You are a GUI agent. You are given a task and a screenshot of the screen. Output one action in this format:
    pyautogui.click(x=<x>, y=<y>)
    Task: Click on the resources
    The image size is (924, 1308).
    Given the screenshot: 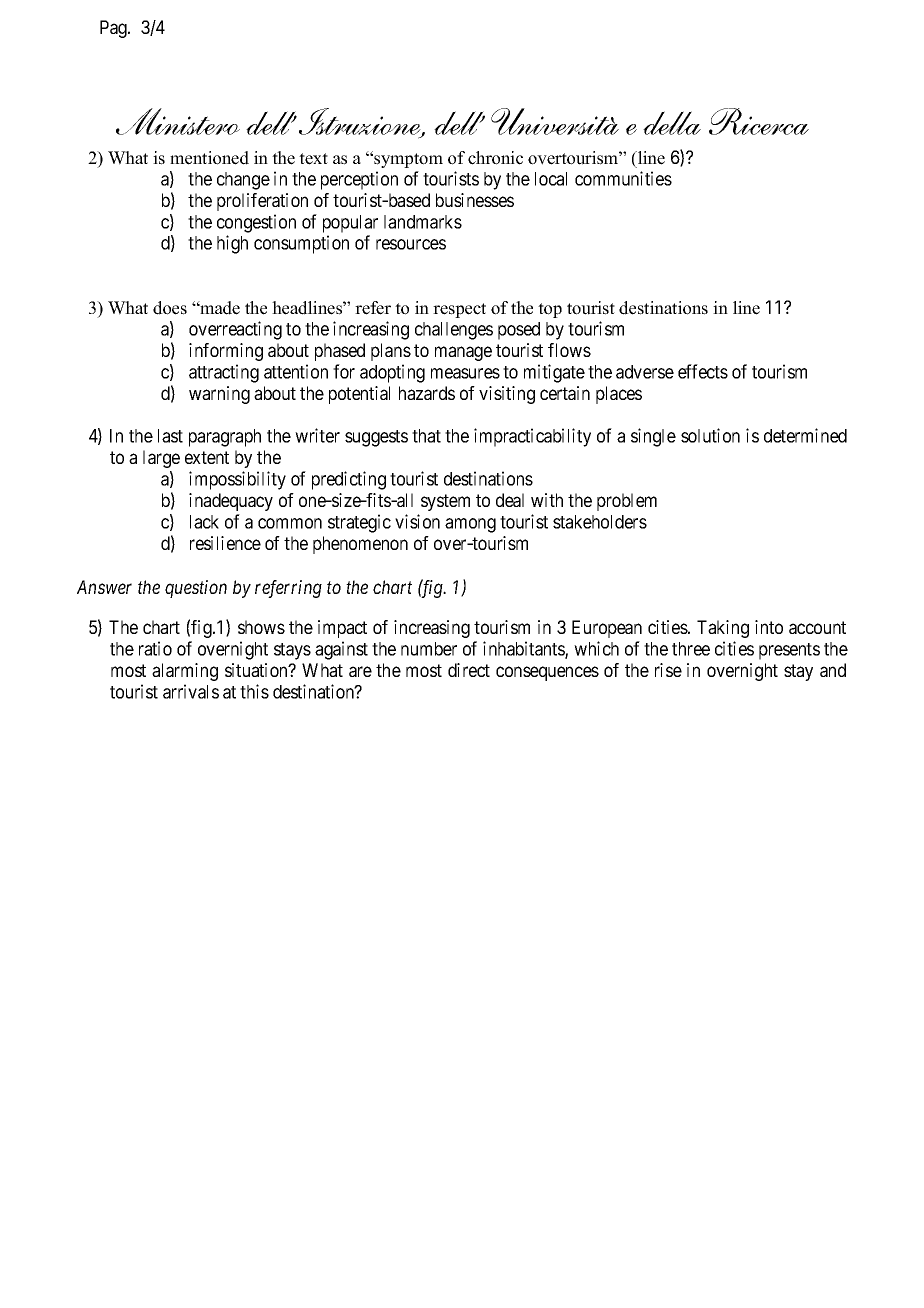 What is the action you would take?
    pyautogui.click(x=411, y=244)
